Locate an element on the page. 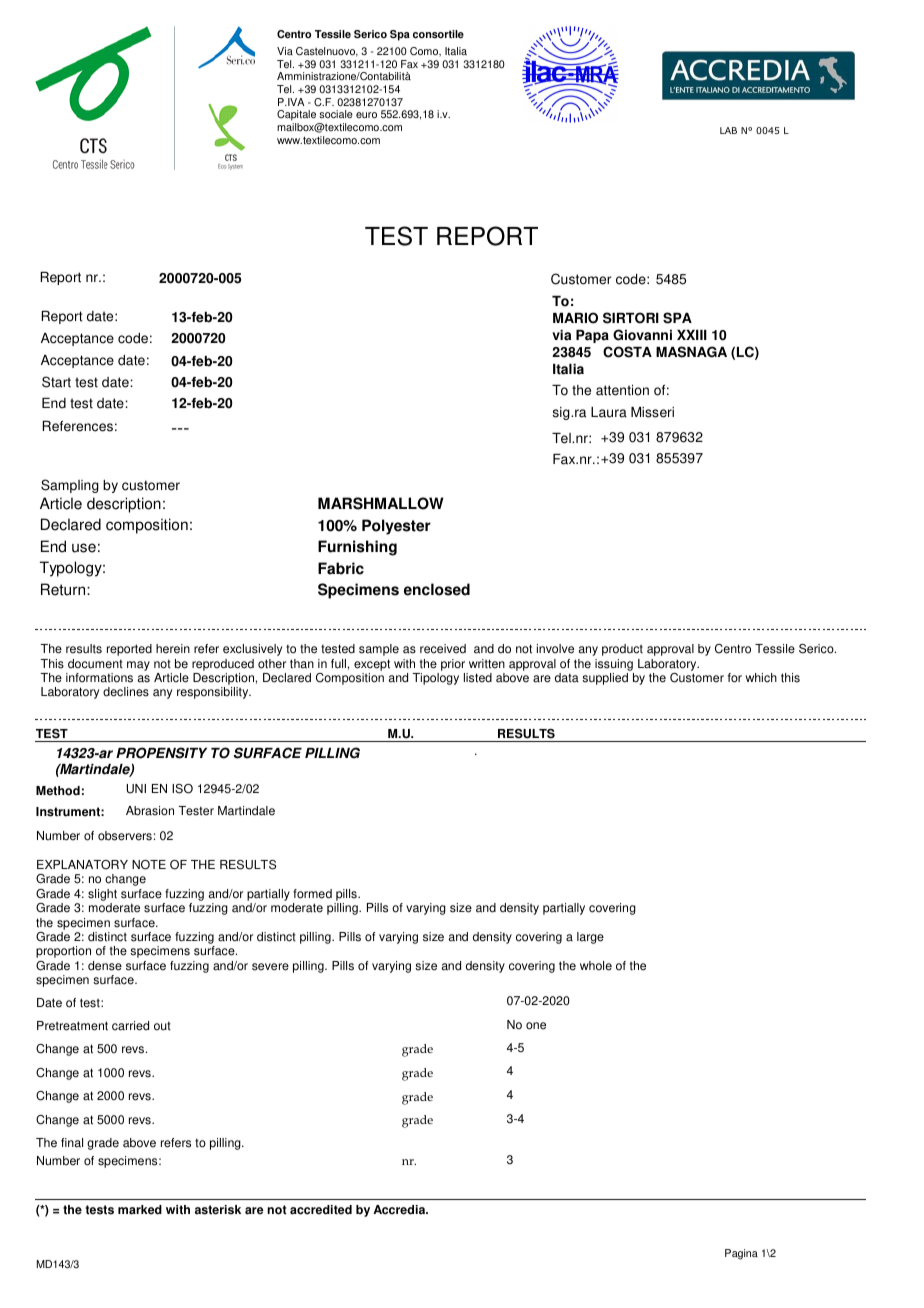 The image size is (924, 1308). MARIO is located at coordinates (575, 318).
